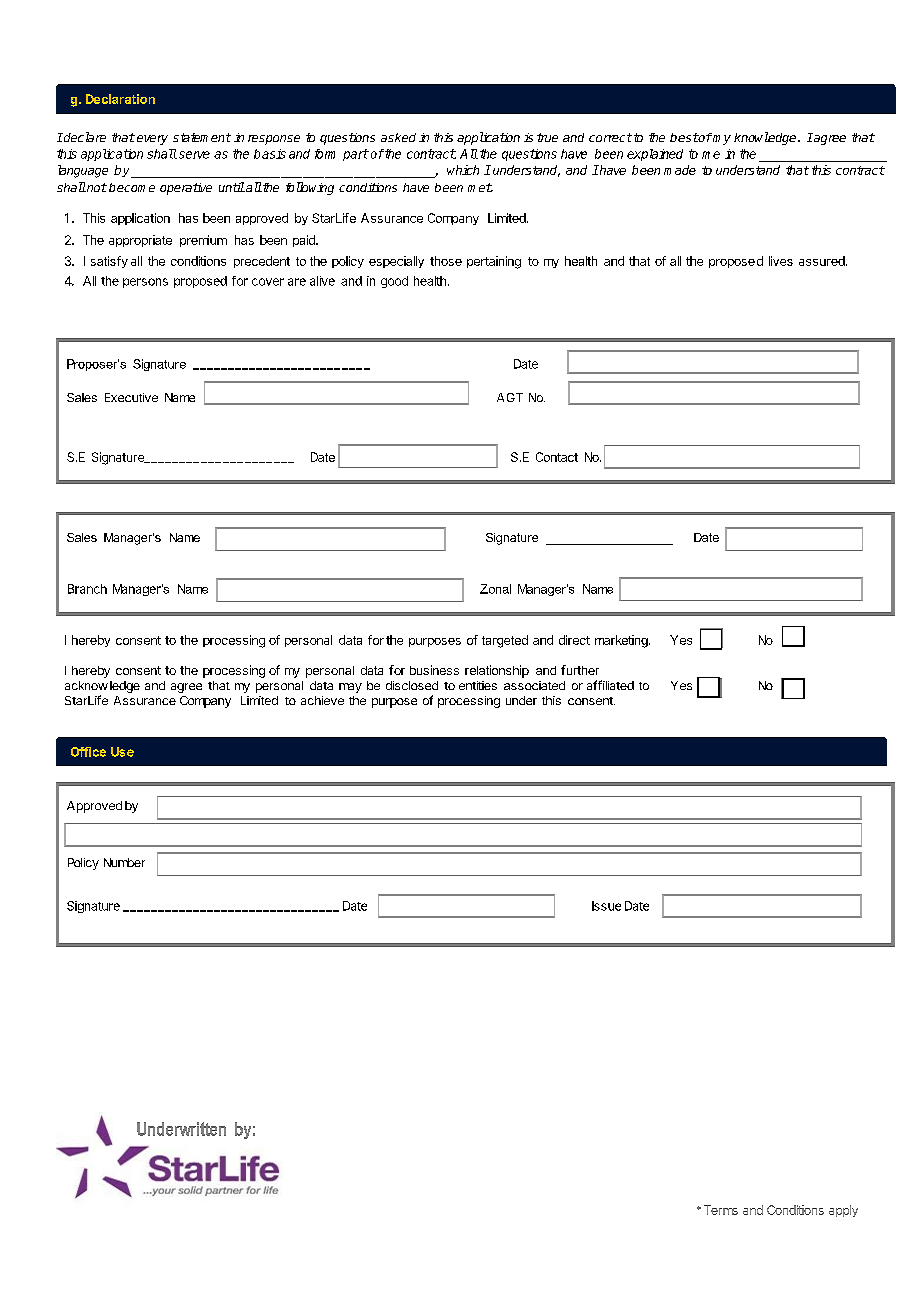 The width and height of the image is (924, 1308). Describe the element at coordinates (152, 140) in the image. I see `every` at that location.
